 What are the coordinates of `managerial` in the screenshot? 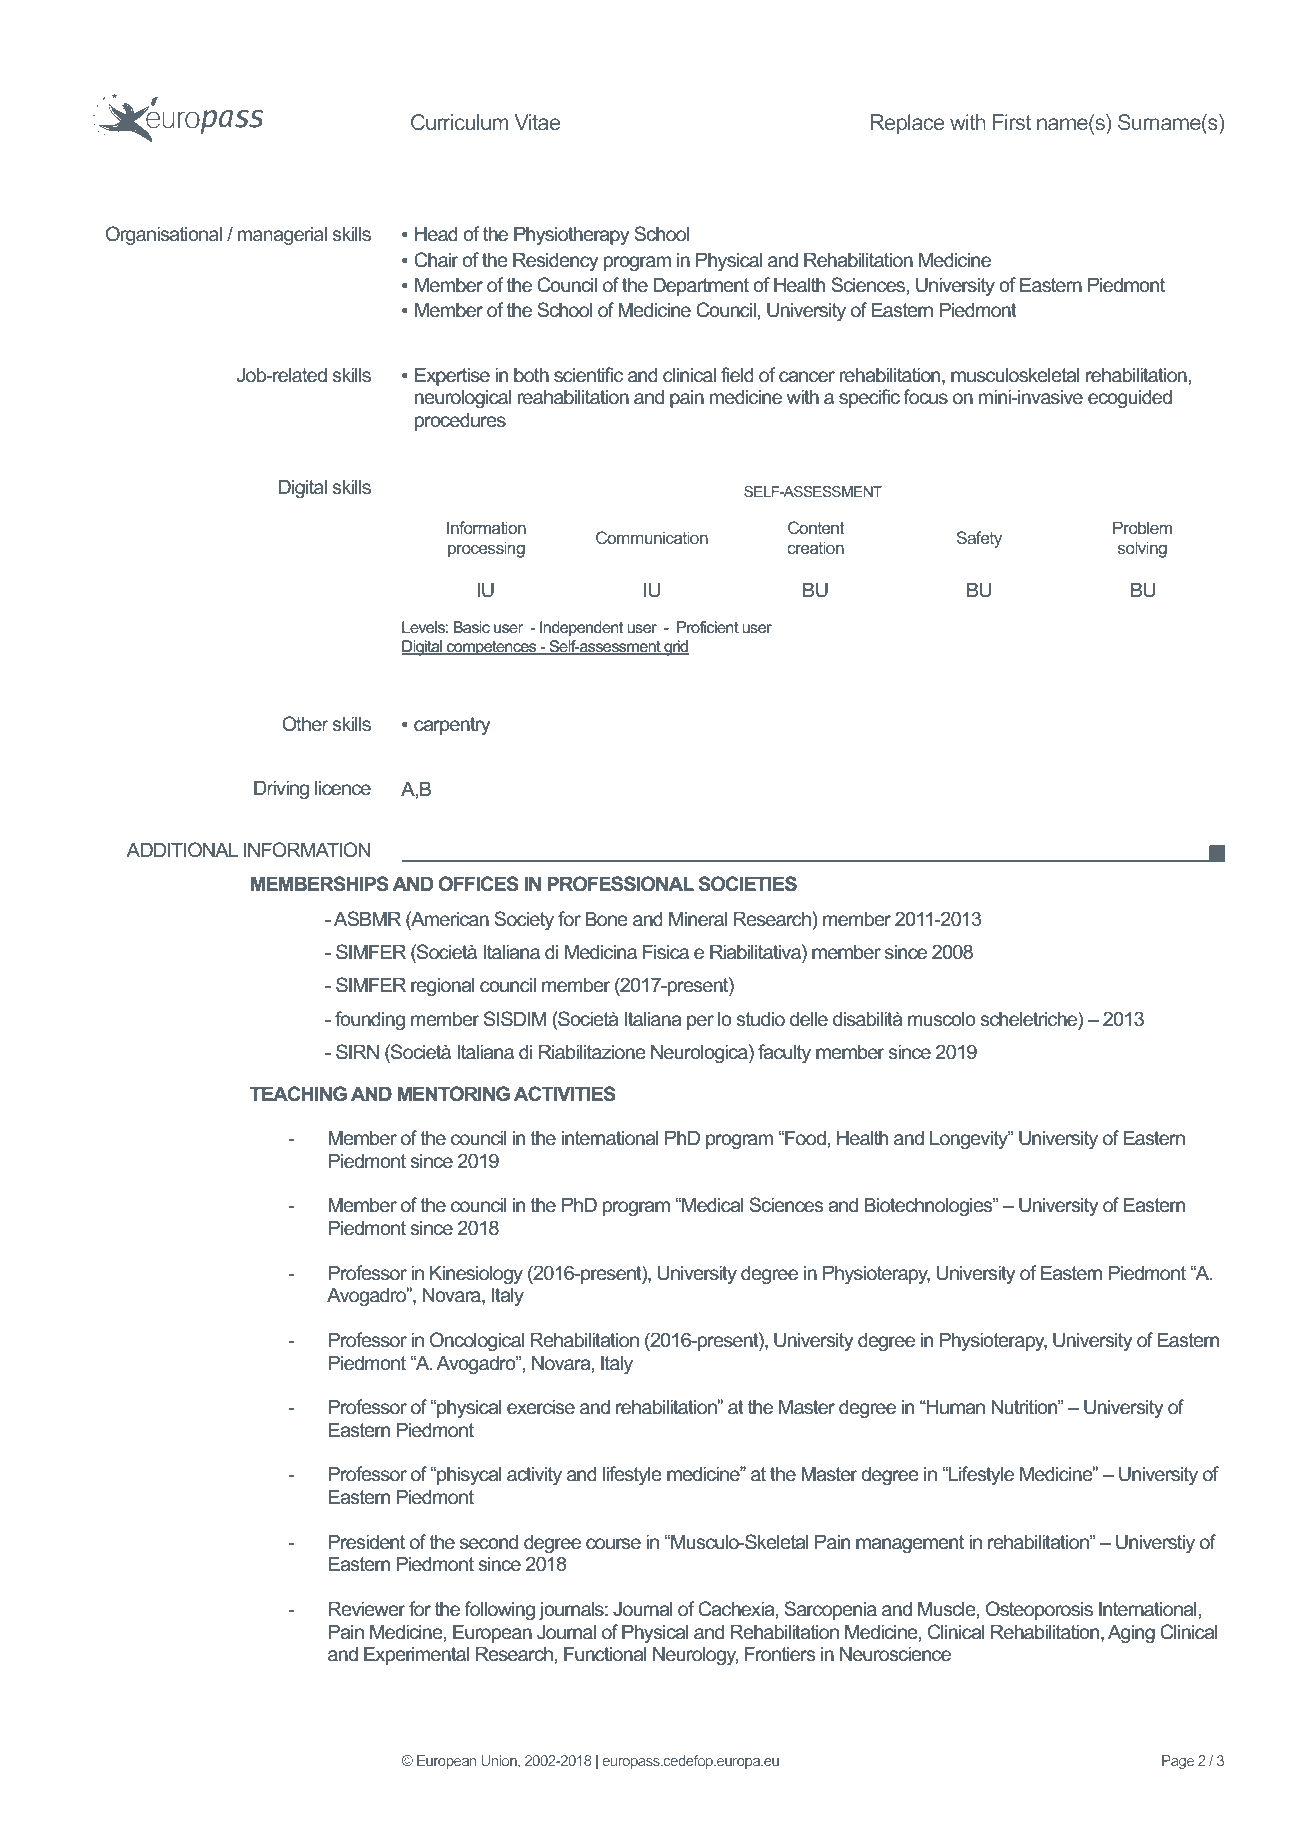 It's located at (282, 236).
